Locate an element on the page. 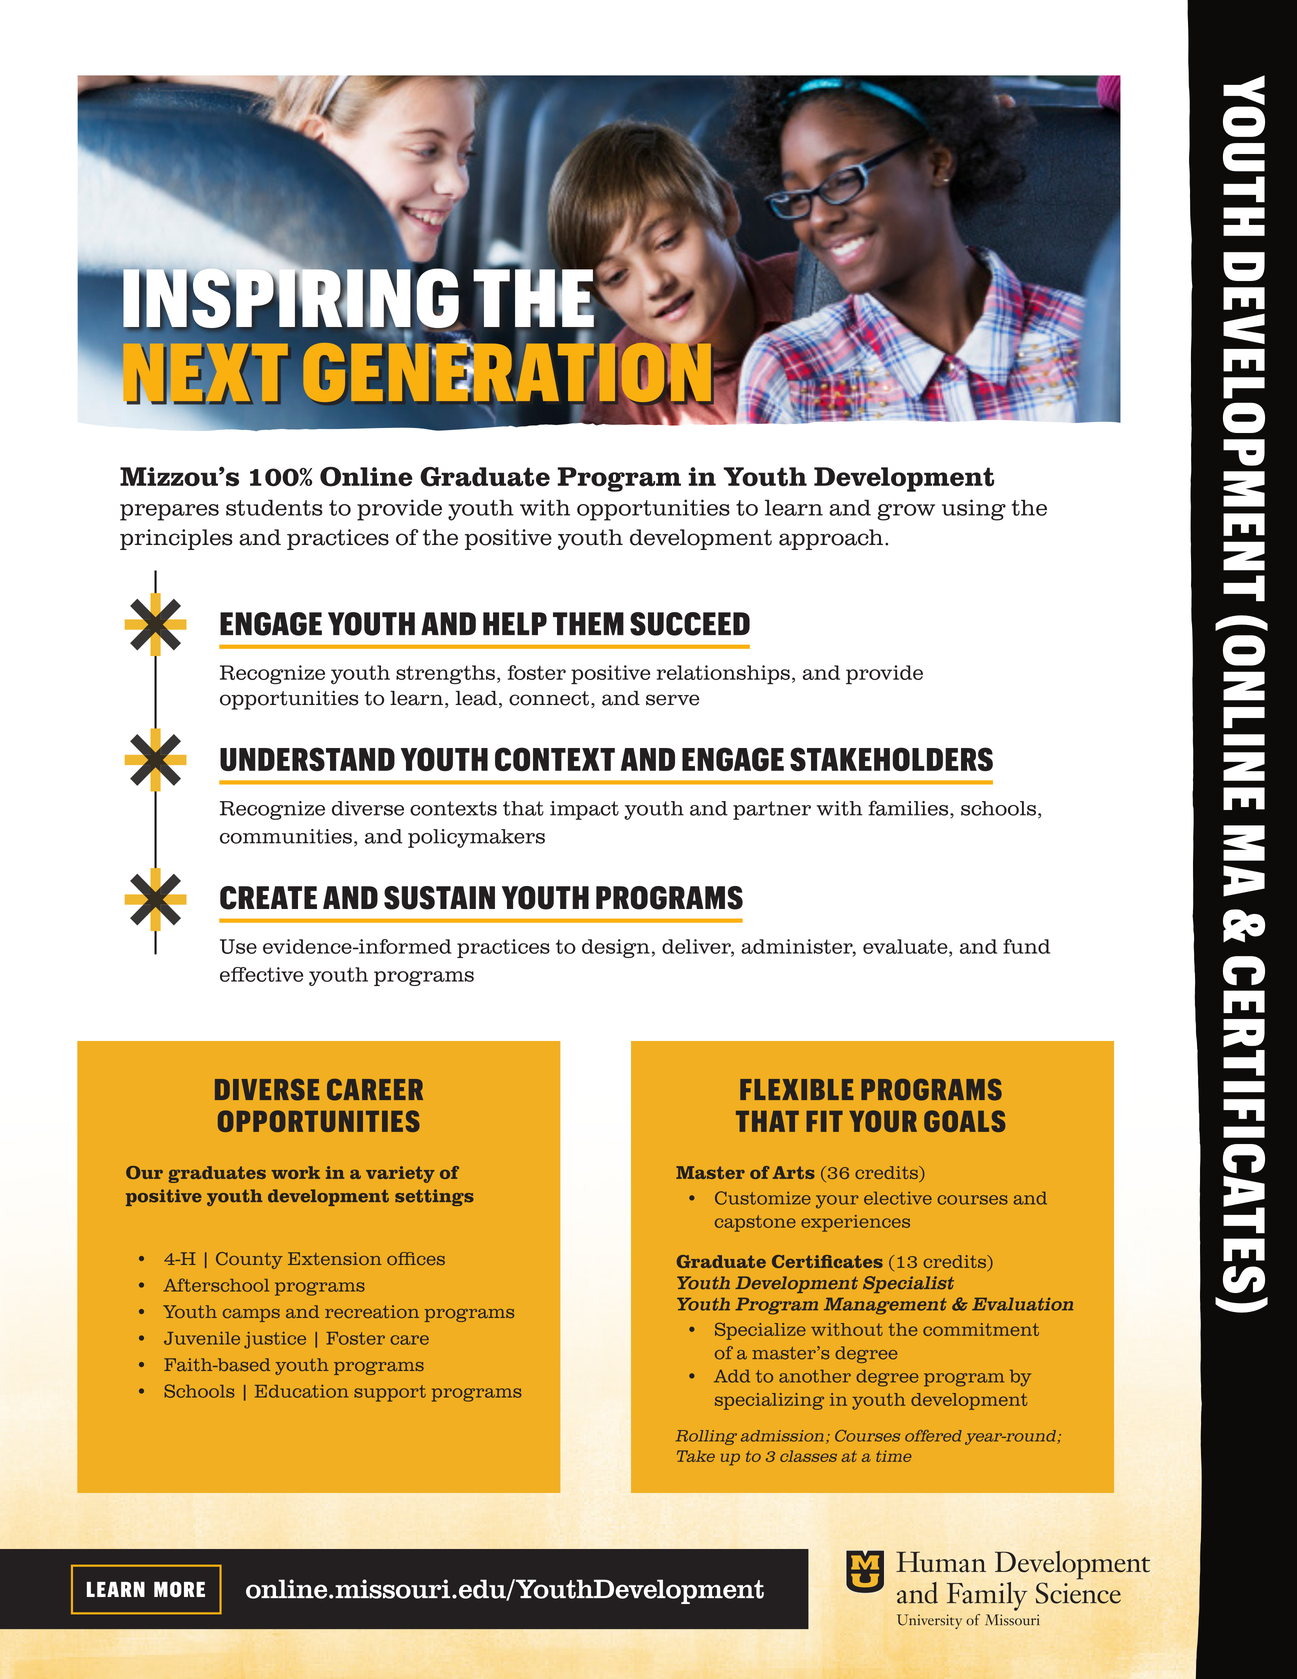 The height and width of the image is (1679, 1297). families is located at coordinates (909, 809).
